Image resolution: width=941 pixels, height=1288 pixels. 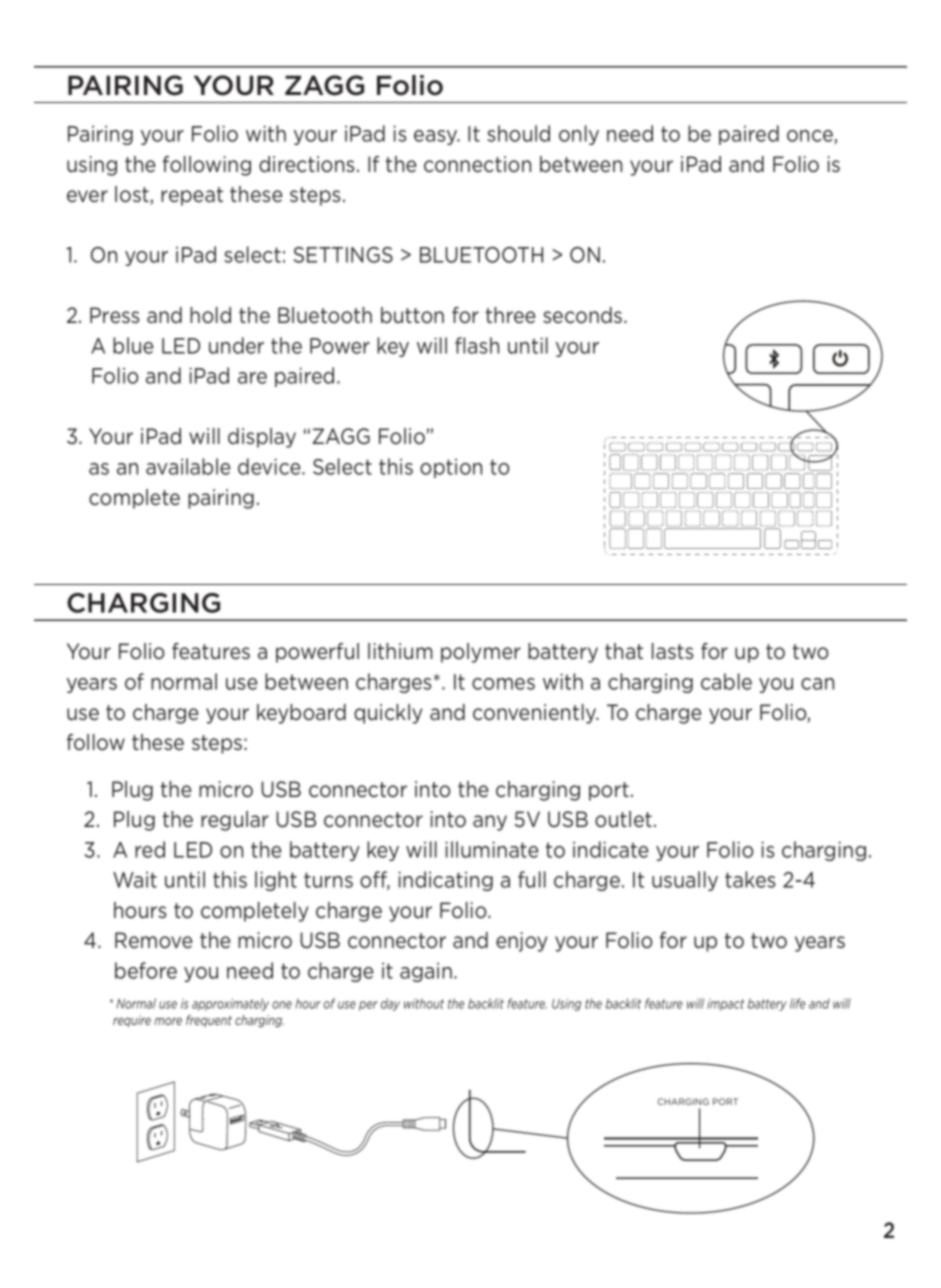 I want to click on connection, so click(x=477, y=164).
